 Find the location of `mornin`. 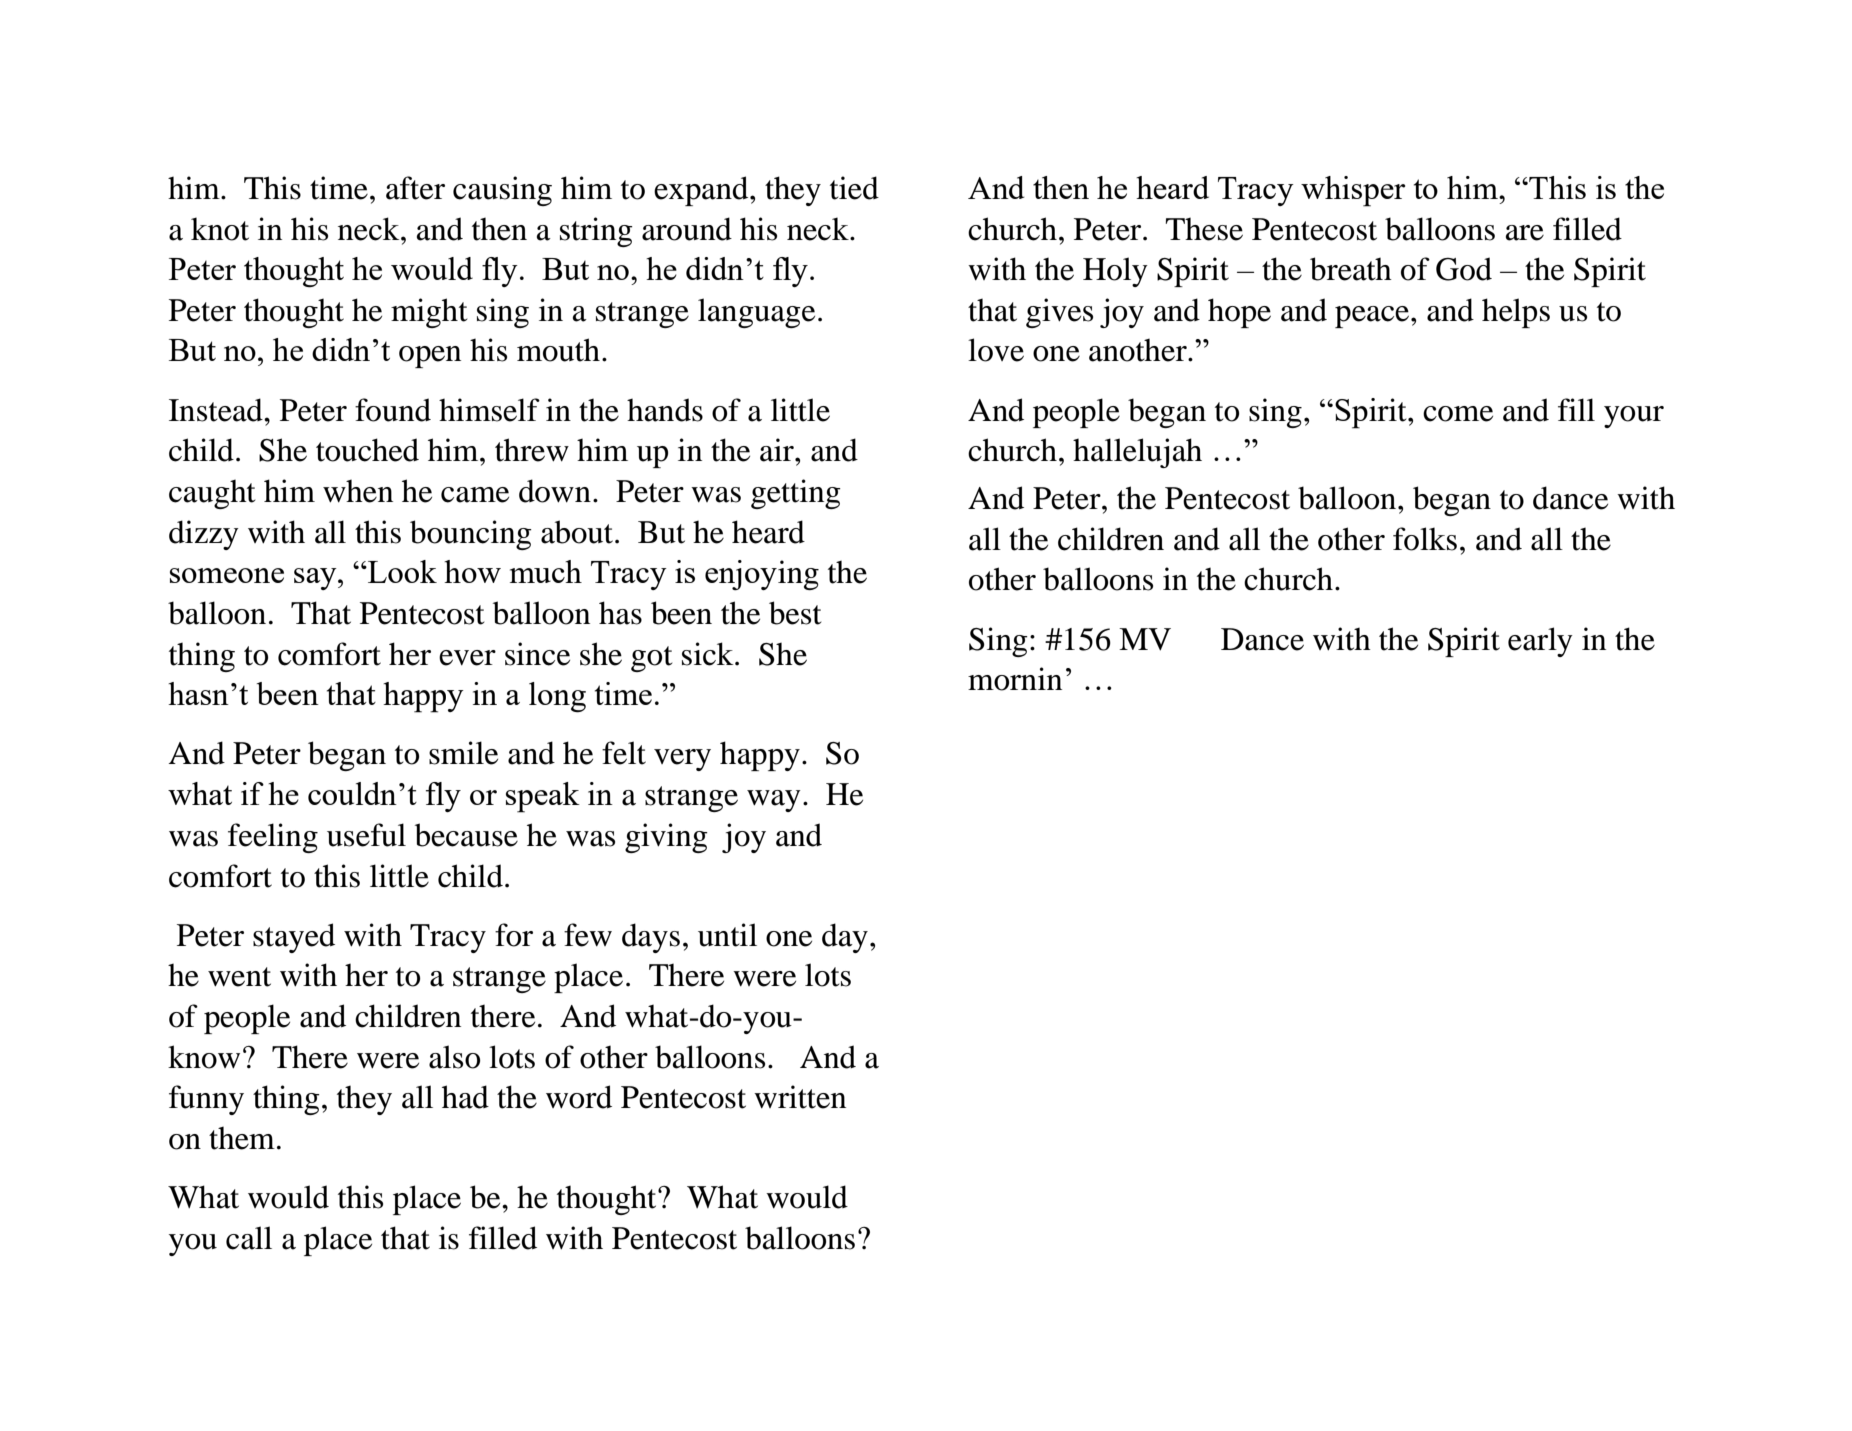

mornin is located at coordinates (1015, 679).
